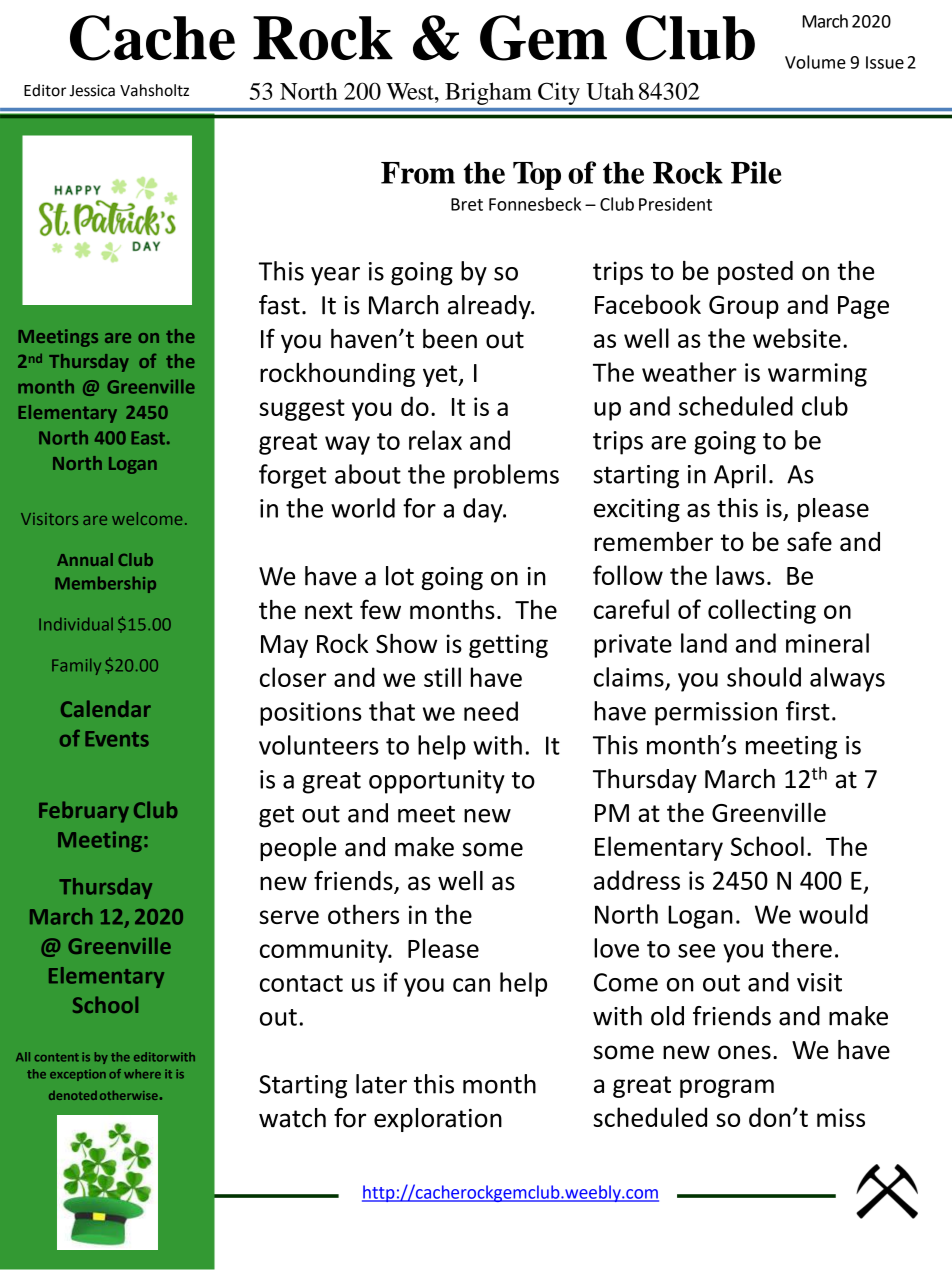 The height and width of the document is (1270, 952). Describe the element at coordinates (148, 438) in the document. I see `East` at that location.
